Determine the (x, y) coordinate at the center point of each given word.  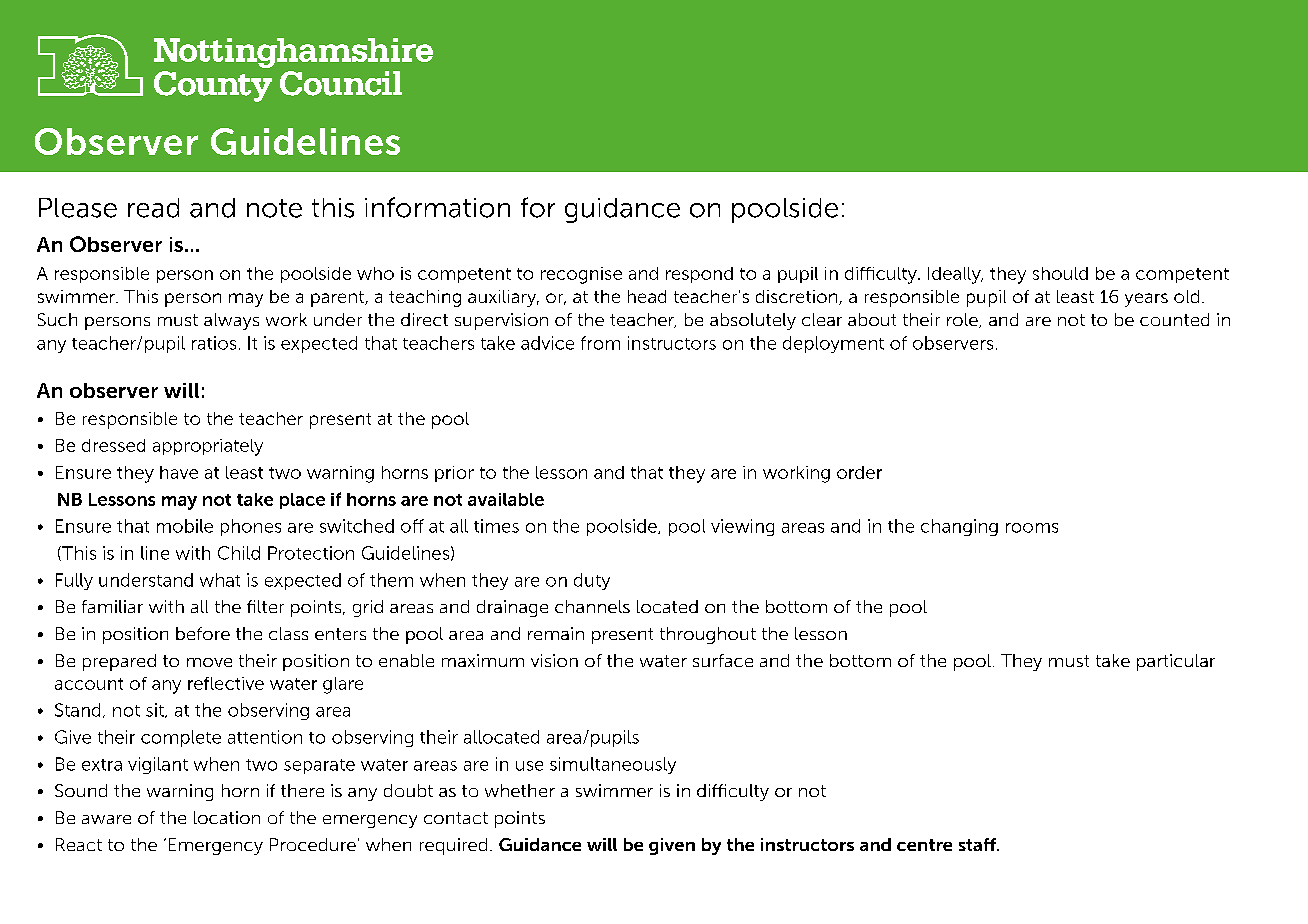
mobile (185, 526)
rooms (1032, 528)
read (153, 208)
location (227, 817)
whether (520, 790)
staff (978, 844)
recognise (581, 275)
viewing (742, 527)
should (1060, 273)
